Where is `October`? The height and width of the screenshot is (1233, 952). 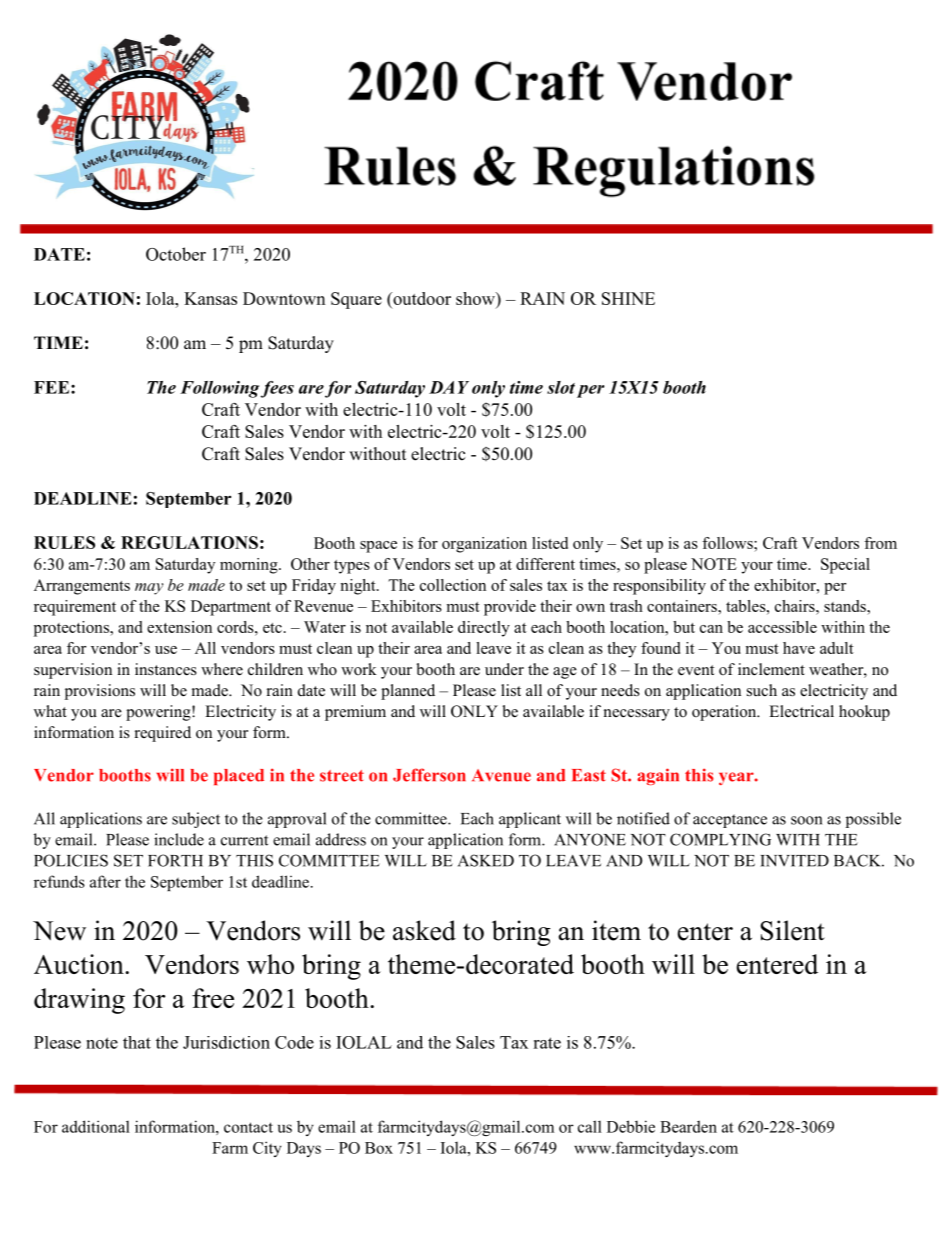
October is located at coordinates (176, 254).
